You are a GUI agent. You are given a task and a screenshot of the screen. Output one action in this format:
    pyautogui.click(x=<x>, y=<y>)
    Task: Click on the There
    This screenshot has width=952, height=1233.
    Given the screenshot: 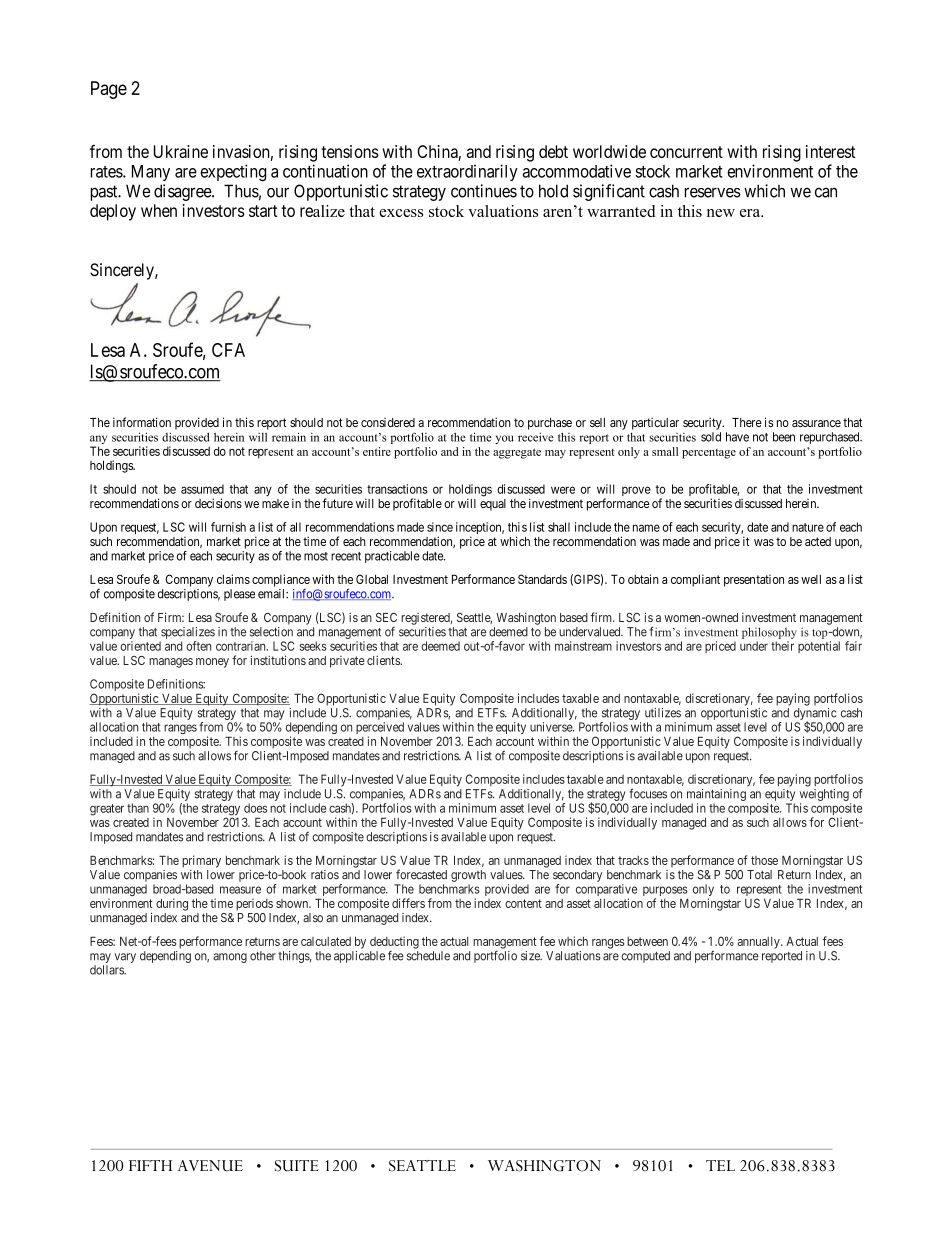 What is the action you would take?
    pyautogui.click(x=747, y=422)
